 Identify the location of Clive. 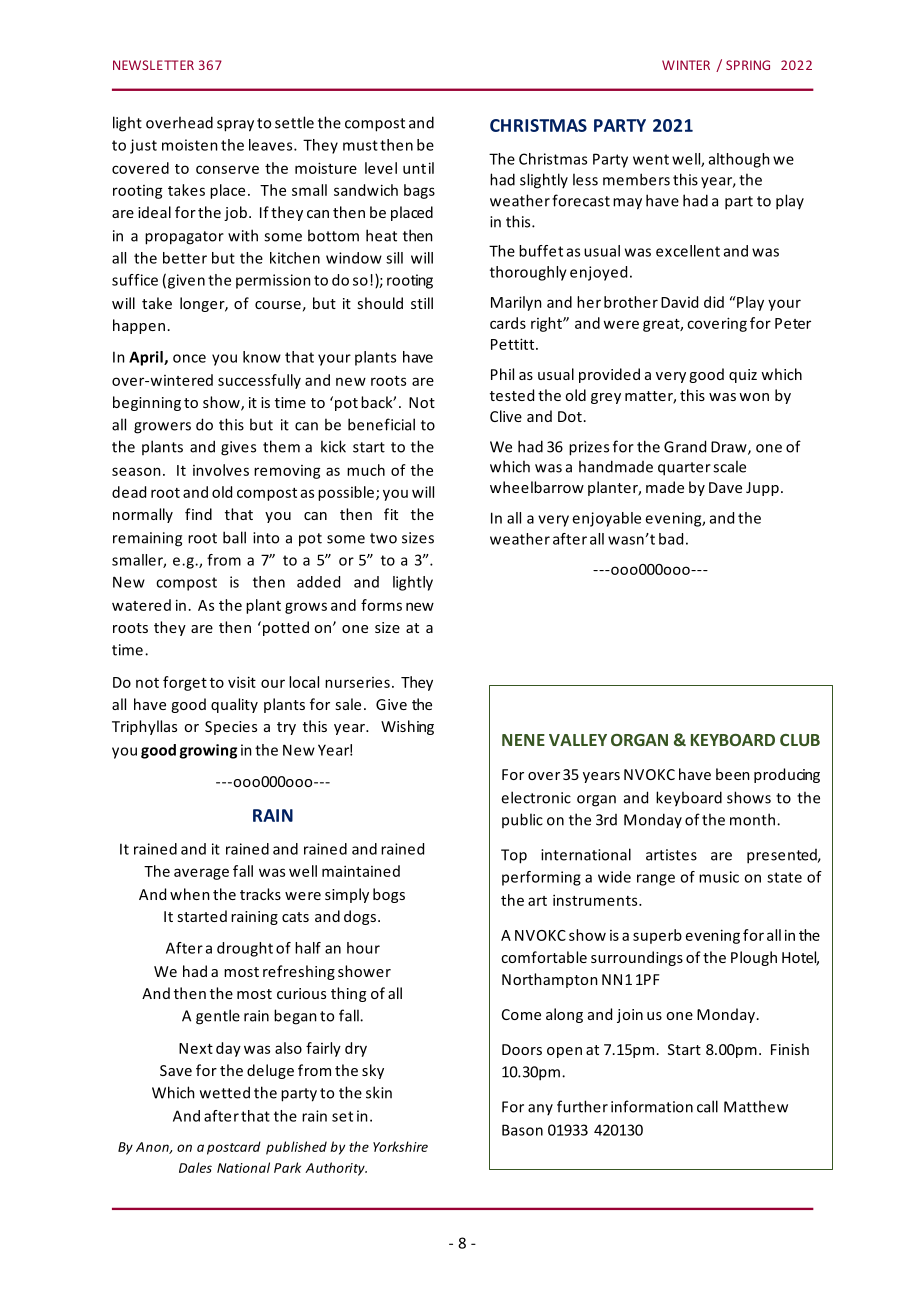
(506, 416).
